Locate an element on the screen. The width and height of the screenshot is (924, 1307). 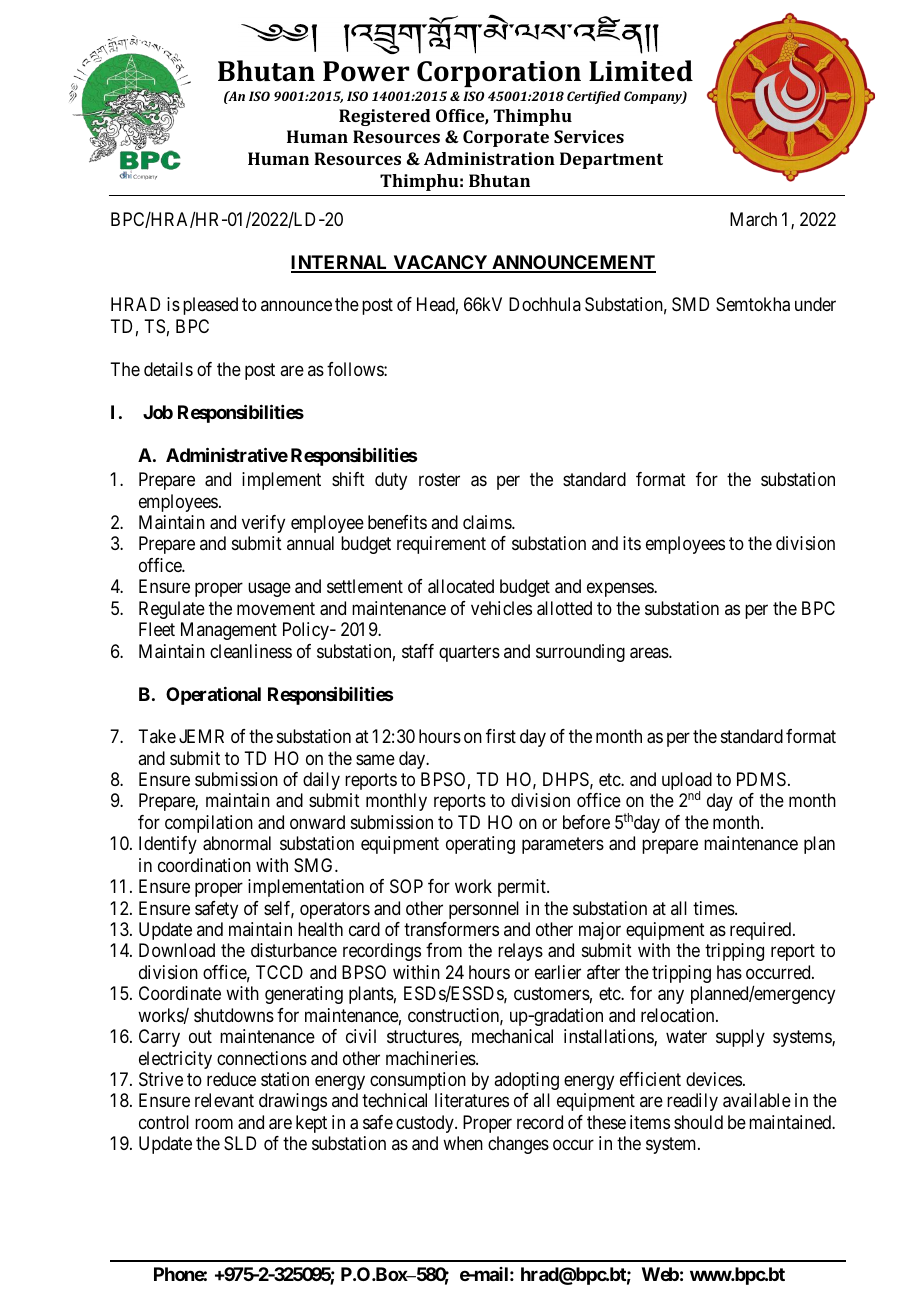
operating is located at coordinates (480, 845).
